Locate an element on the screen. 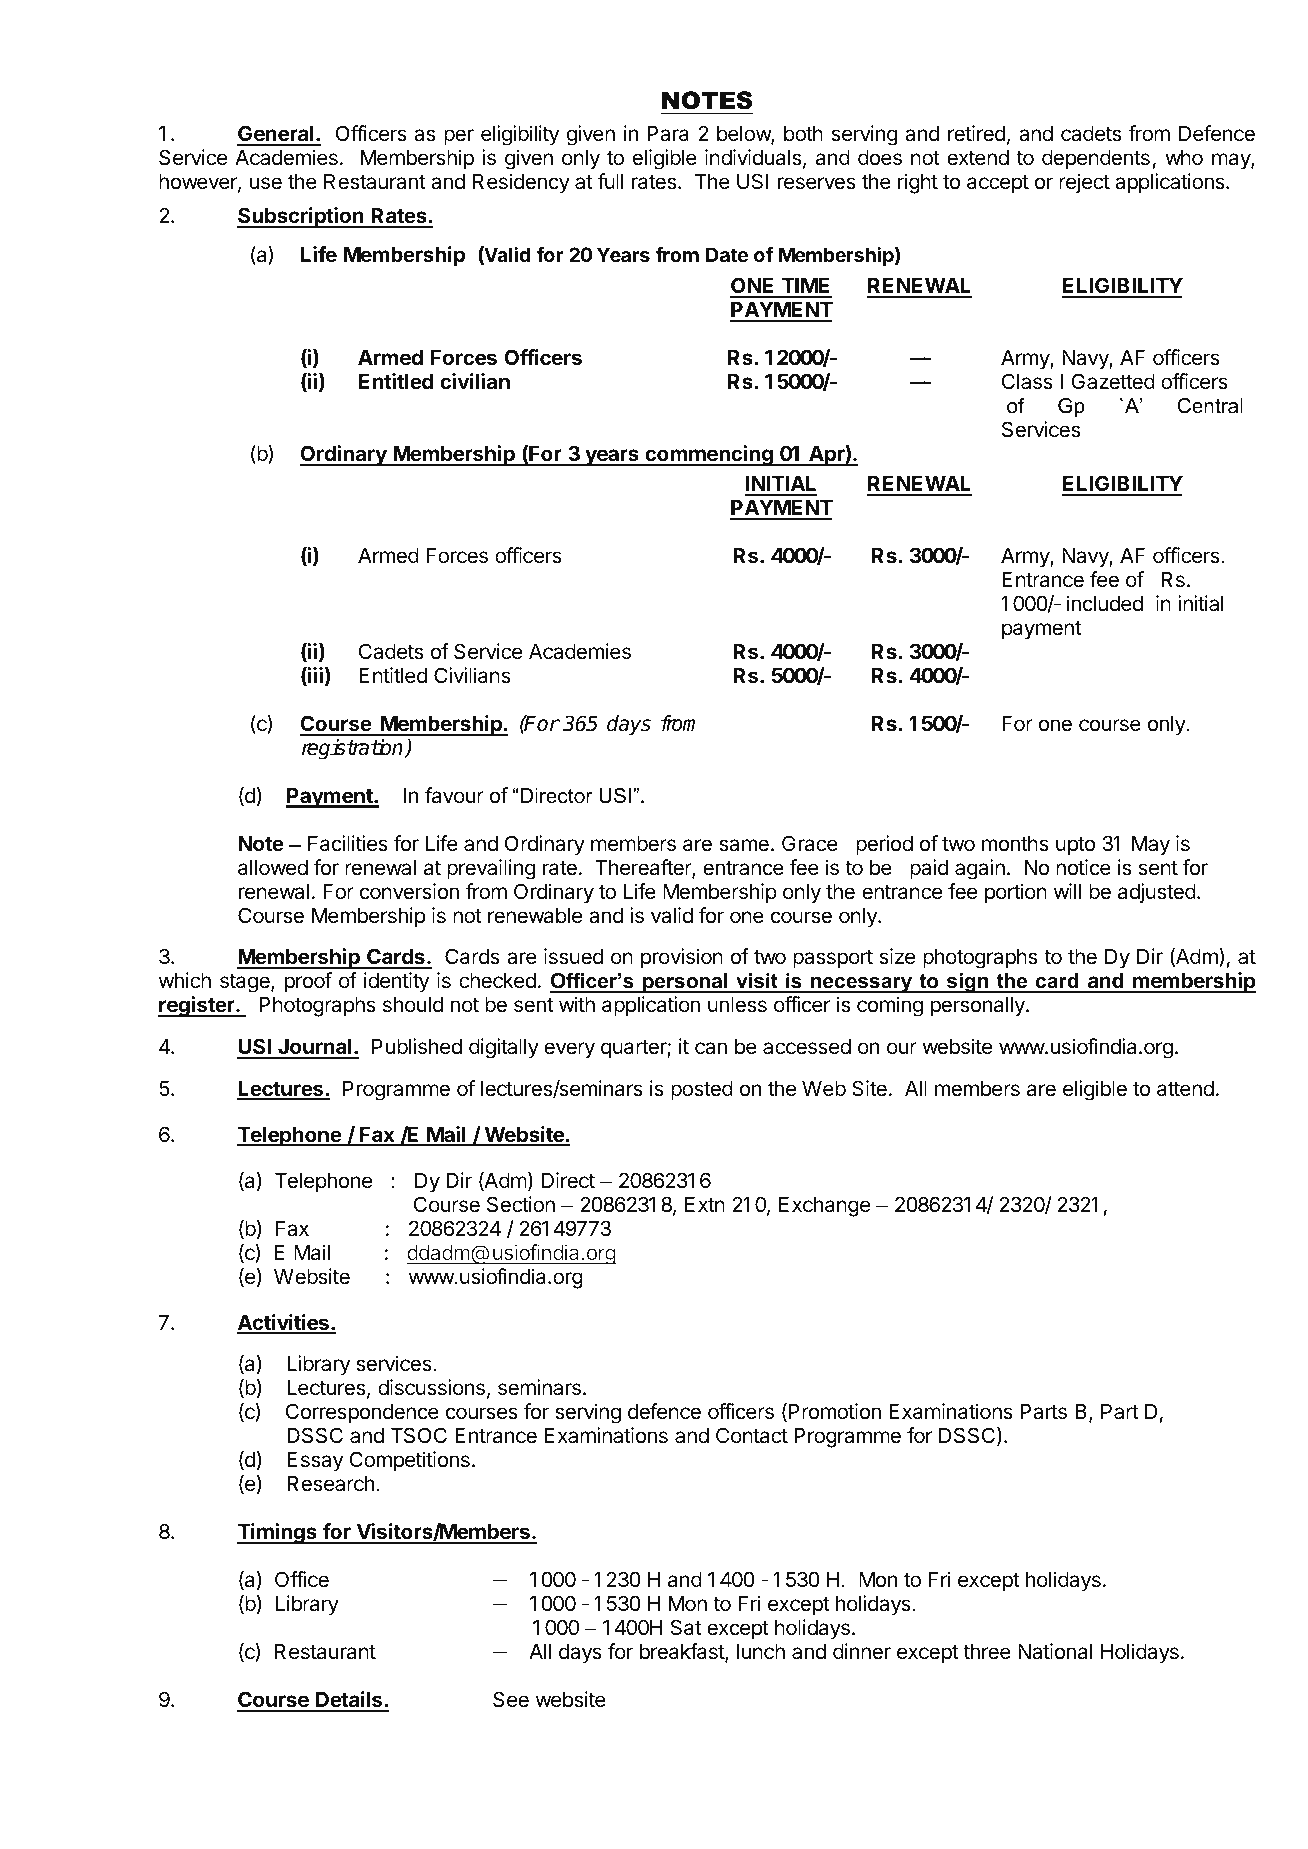 The image size is (1308, 1849). Exchange is located at coordinates (824, 1207).
